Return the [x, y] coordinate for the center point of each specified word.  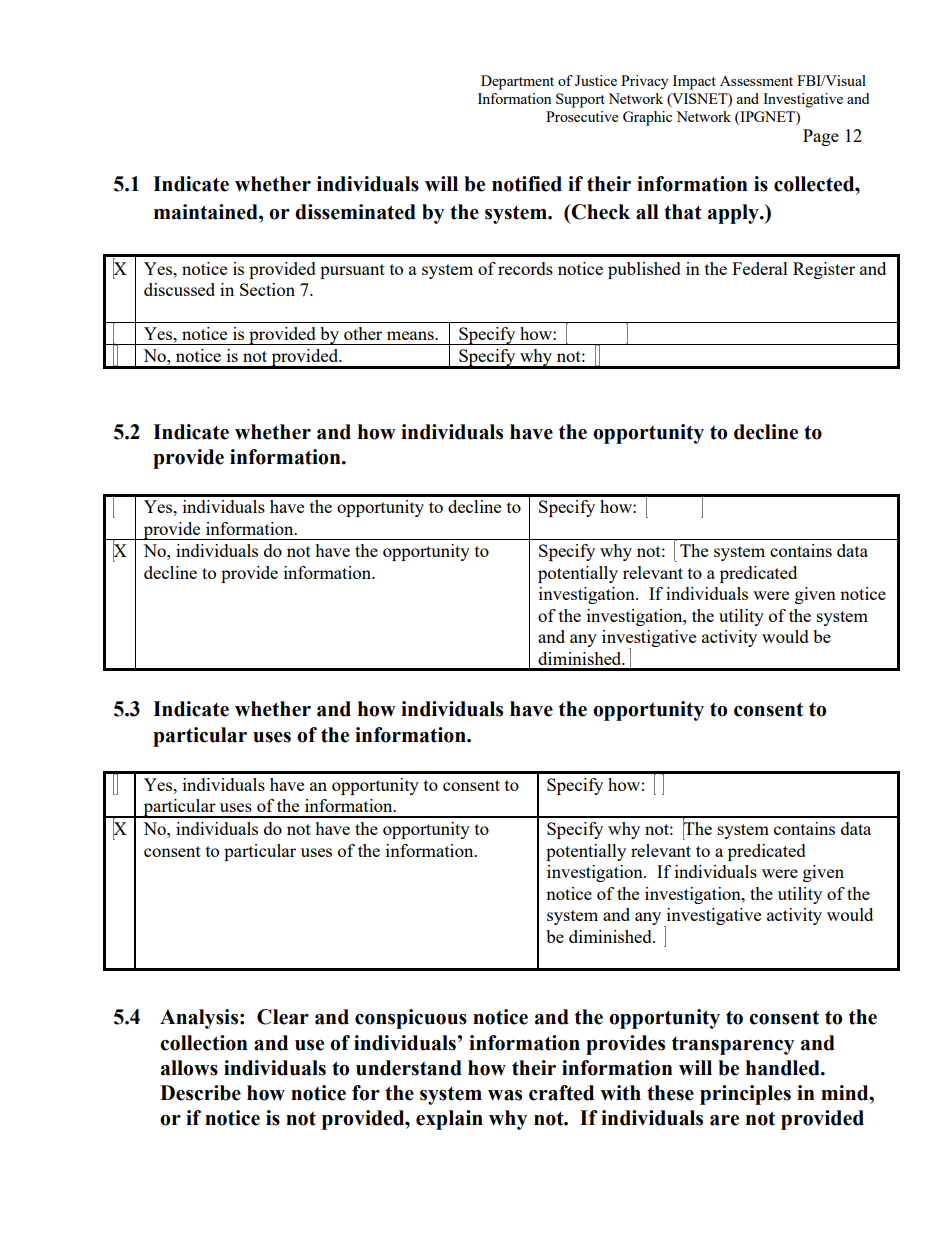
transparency [733, 1045]
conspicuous [411, 1019]
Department [517, 82]
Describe [200, 1093]
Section [267, 289]
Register [824, 270]
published [644, 270]
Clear [283, 1017]
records [525, 268]
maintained [207, 212]
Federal [760, 268]
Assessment [756, 80]
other [363, 333]
